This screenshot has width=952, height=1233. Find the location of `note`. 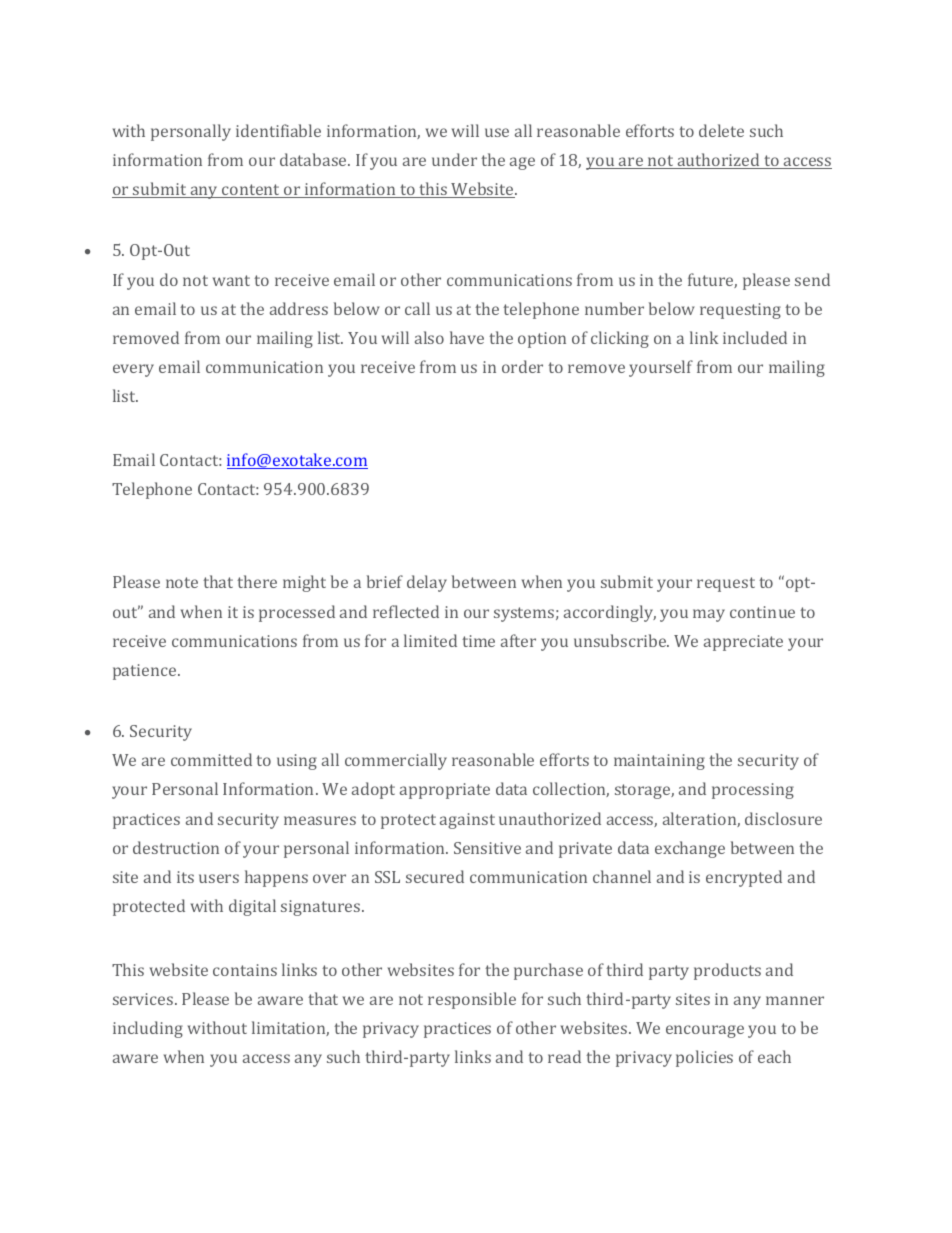

note is located at coordinates (182, 582).
